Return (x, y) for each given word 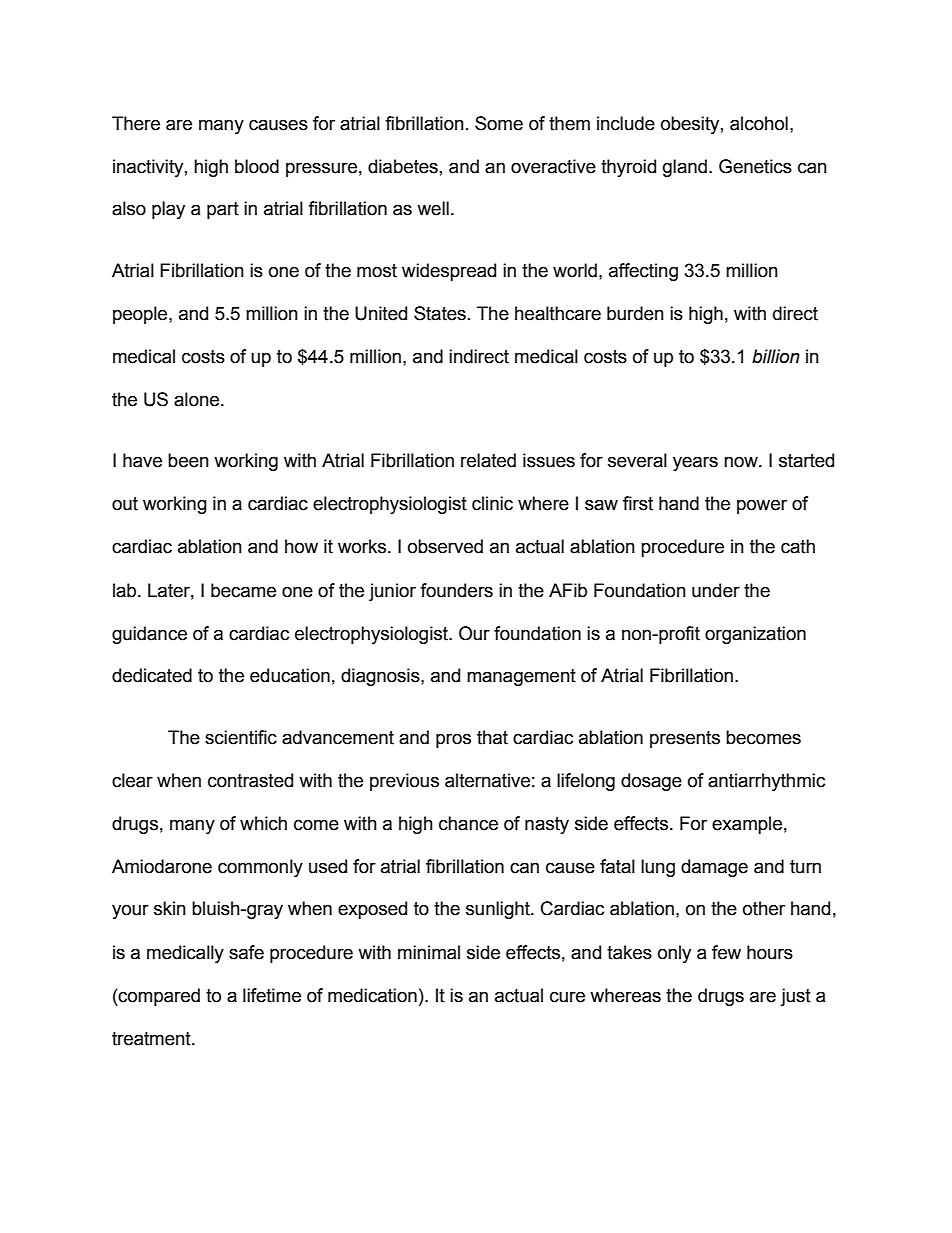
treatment (152, 1039)
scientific (241, 737)
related (488, 460)
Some (499, 123)
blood (257, 166)
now (742, 462)
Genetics (755, 166)
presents (685, 739)
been (188, 460)
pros (453, 740)
